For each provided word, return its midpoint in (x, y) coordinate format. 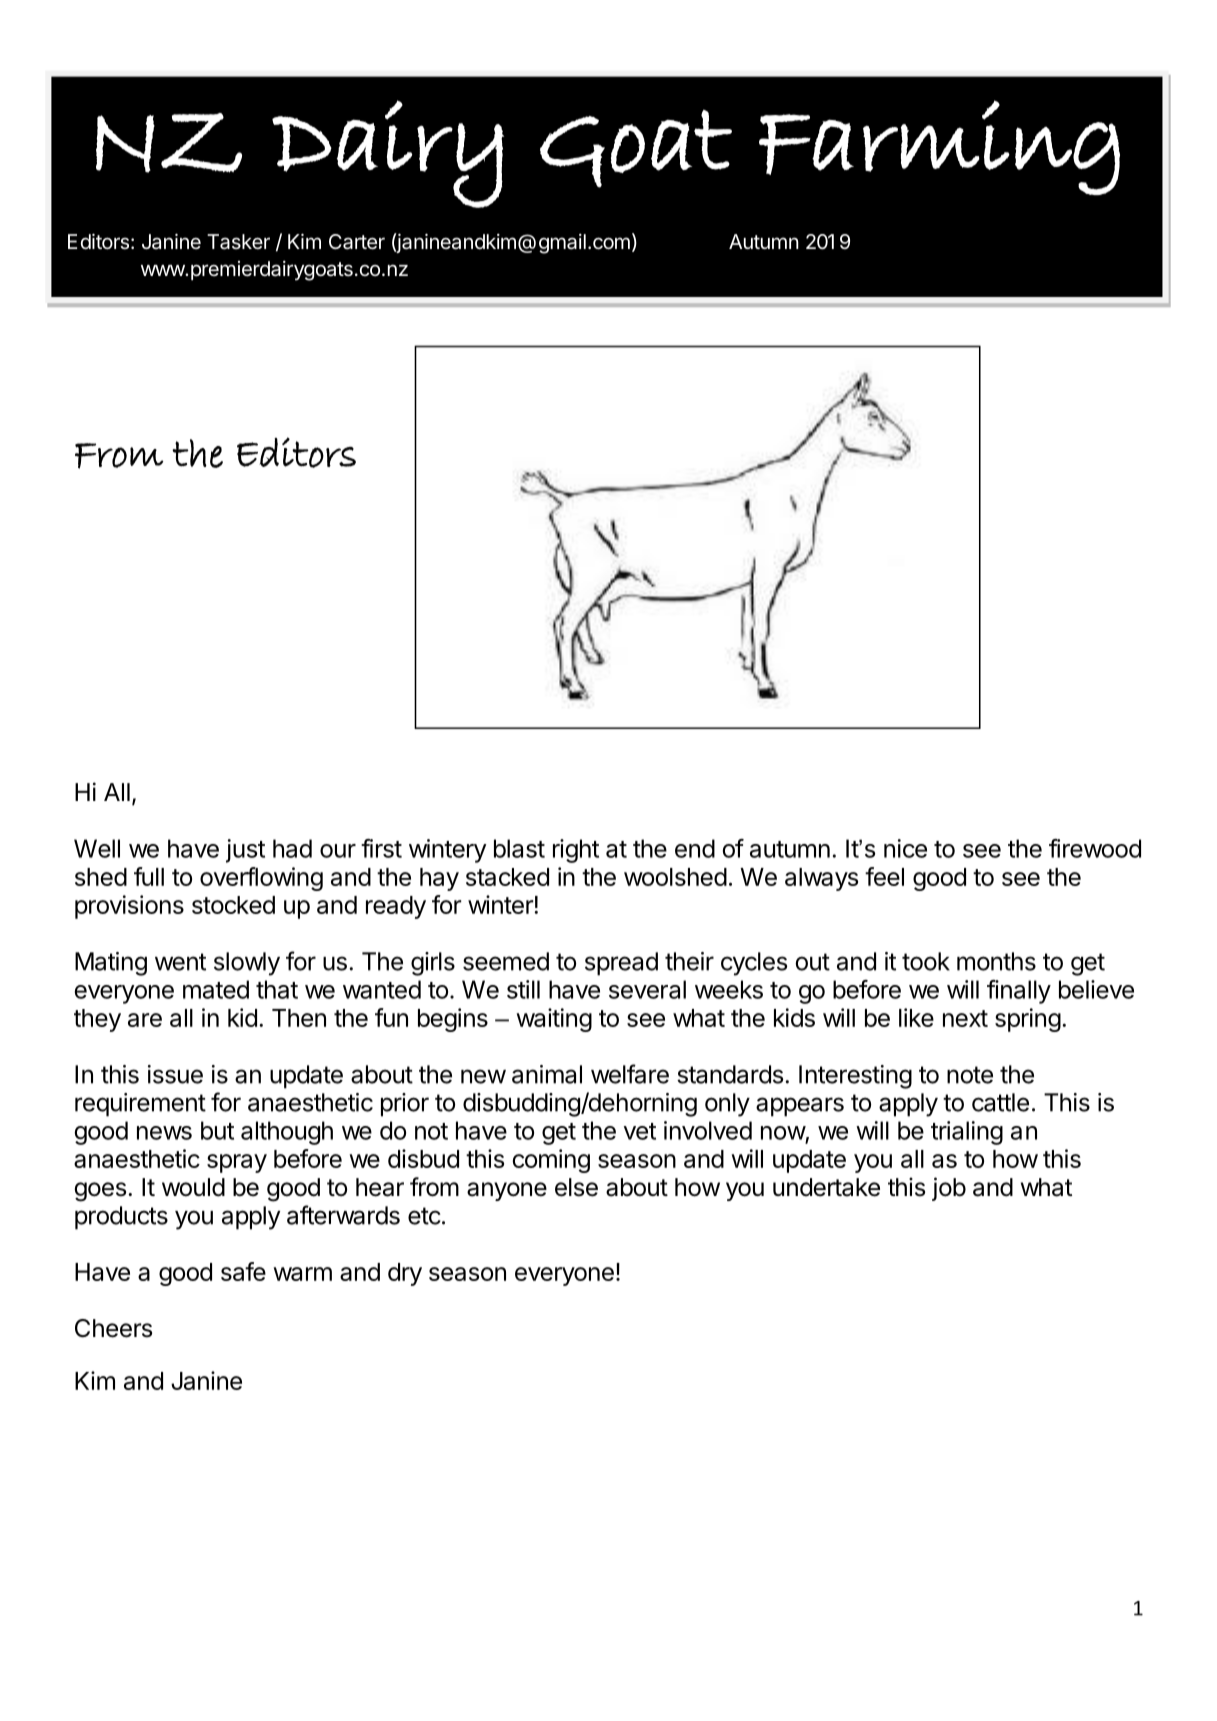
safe (243, 1271)
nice (905, 848)
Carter (357, 242)
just (245, 851)
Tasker (238, 242)
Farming (939, 147)
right (576, 851)
